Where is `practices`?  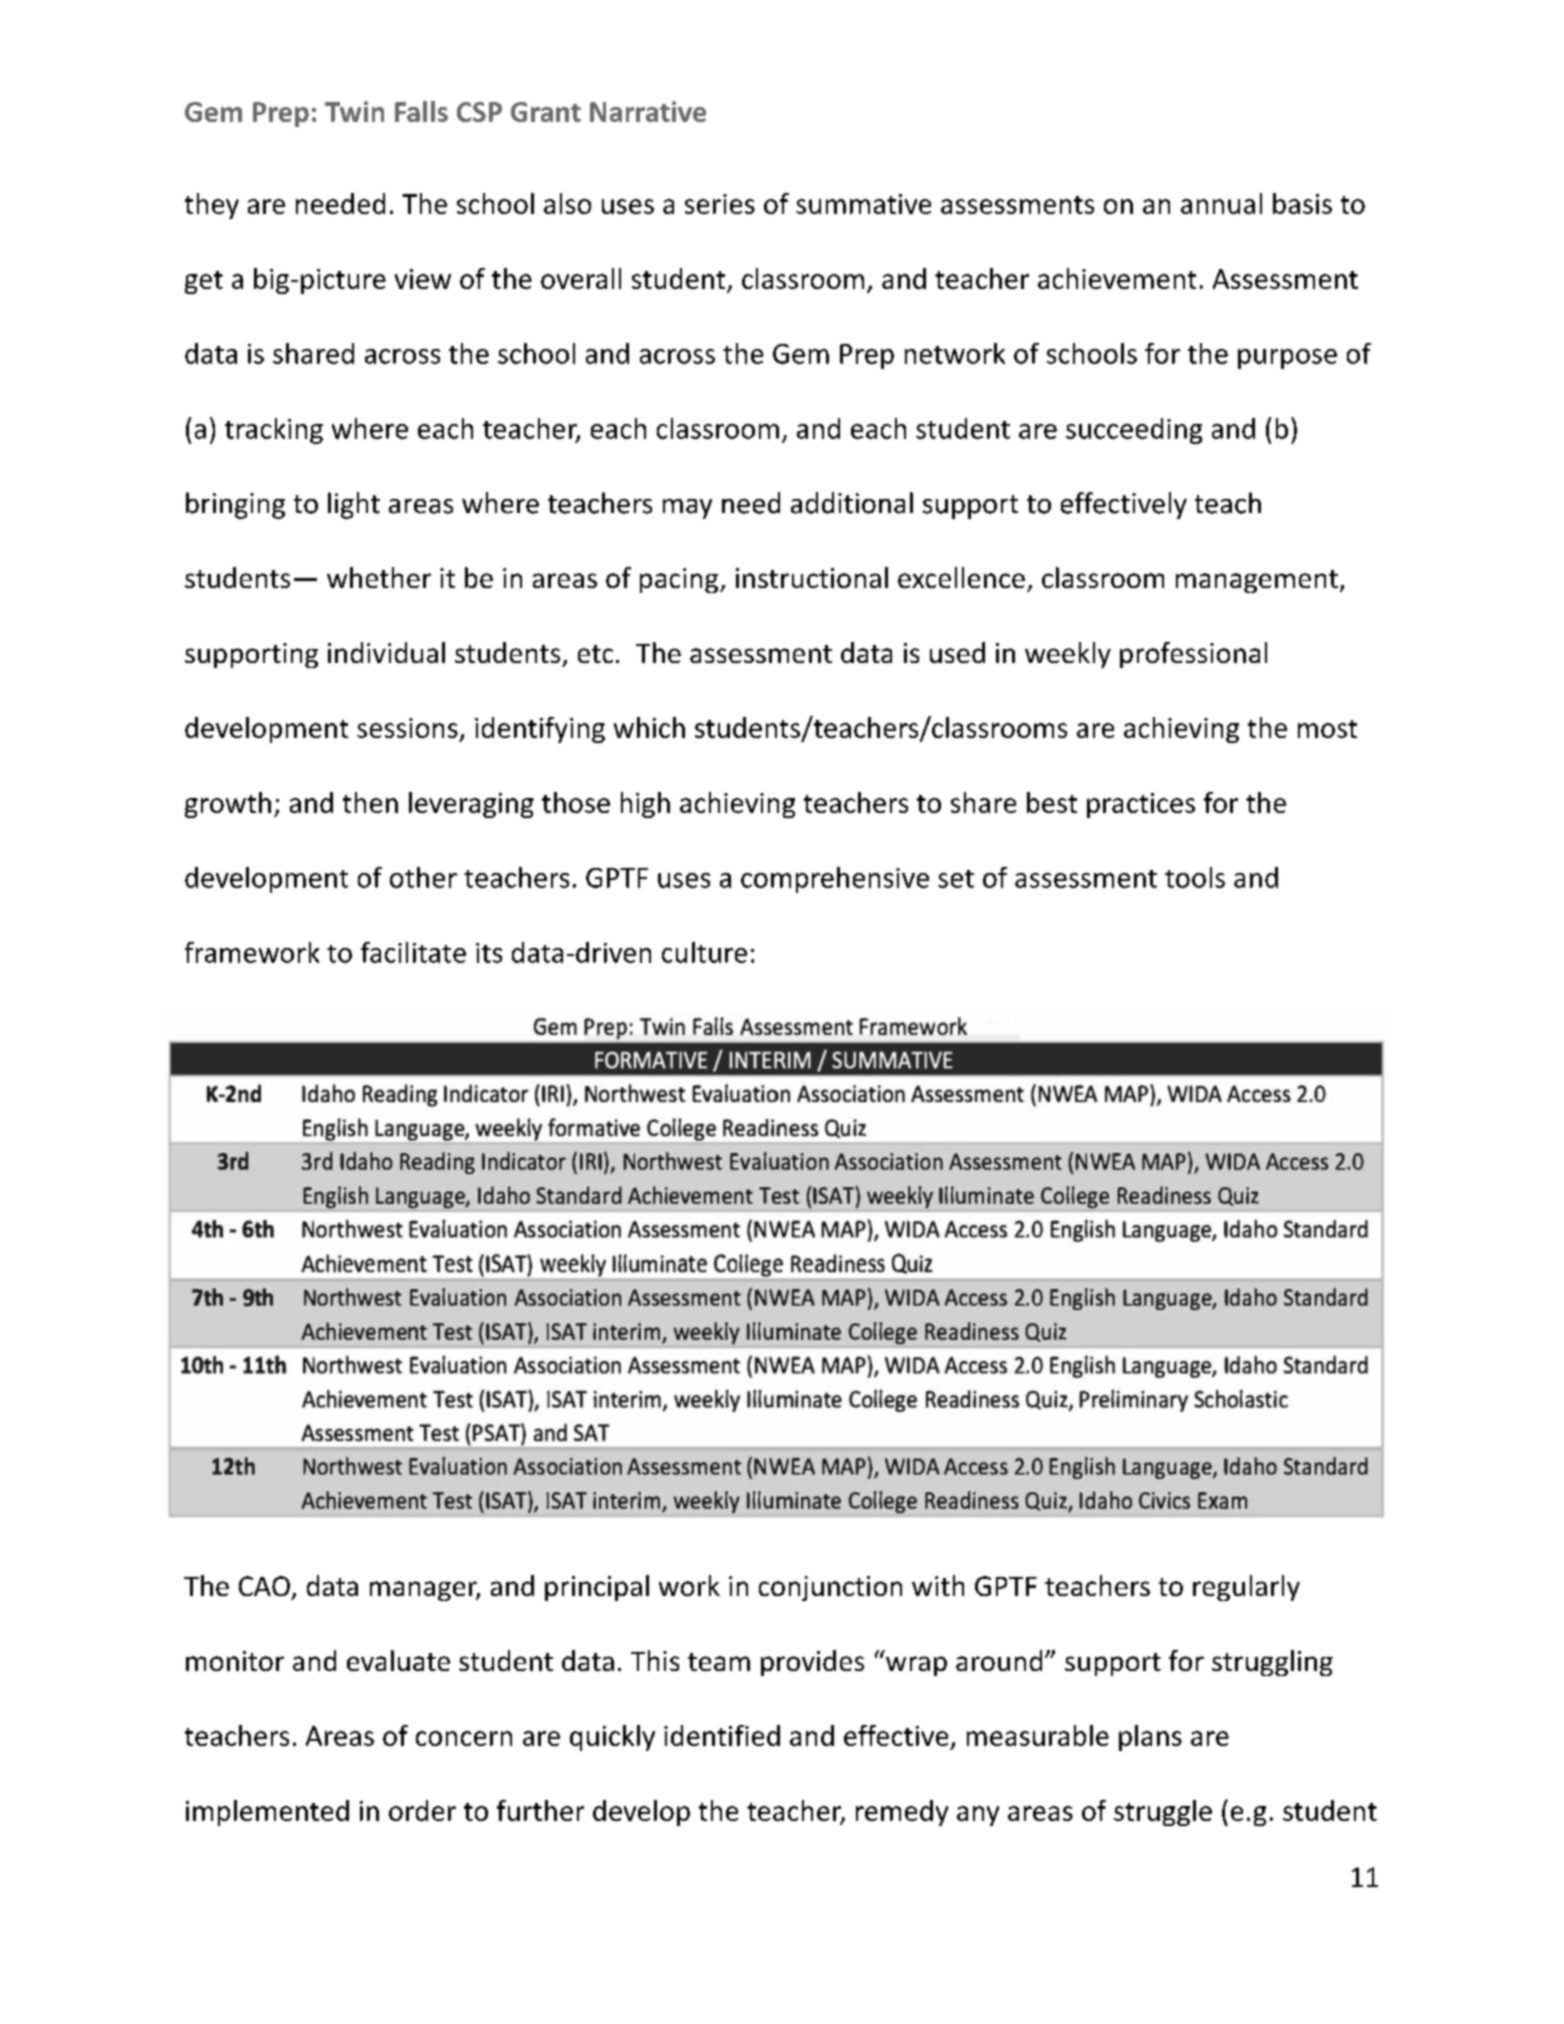
practices is located at coordinates (1141, 805).
